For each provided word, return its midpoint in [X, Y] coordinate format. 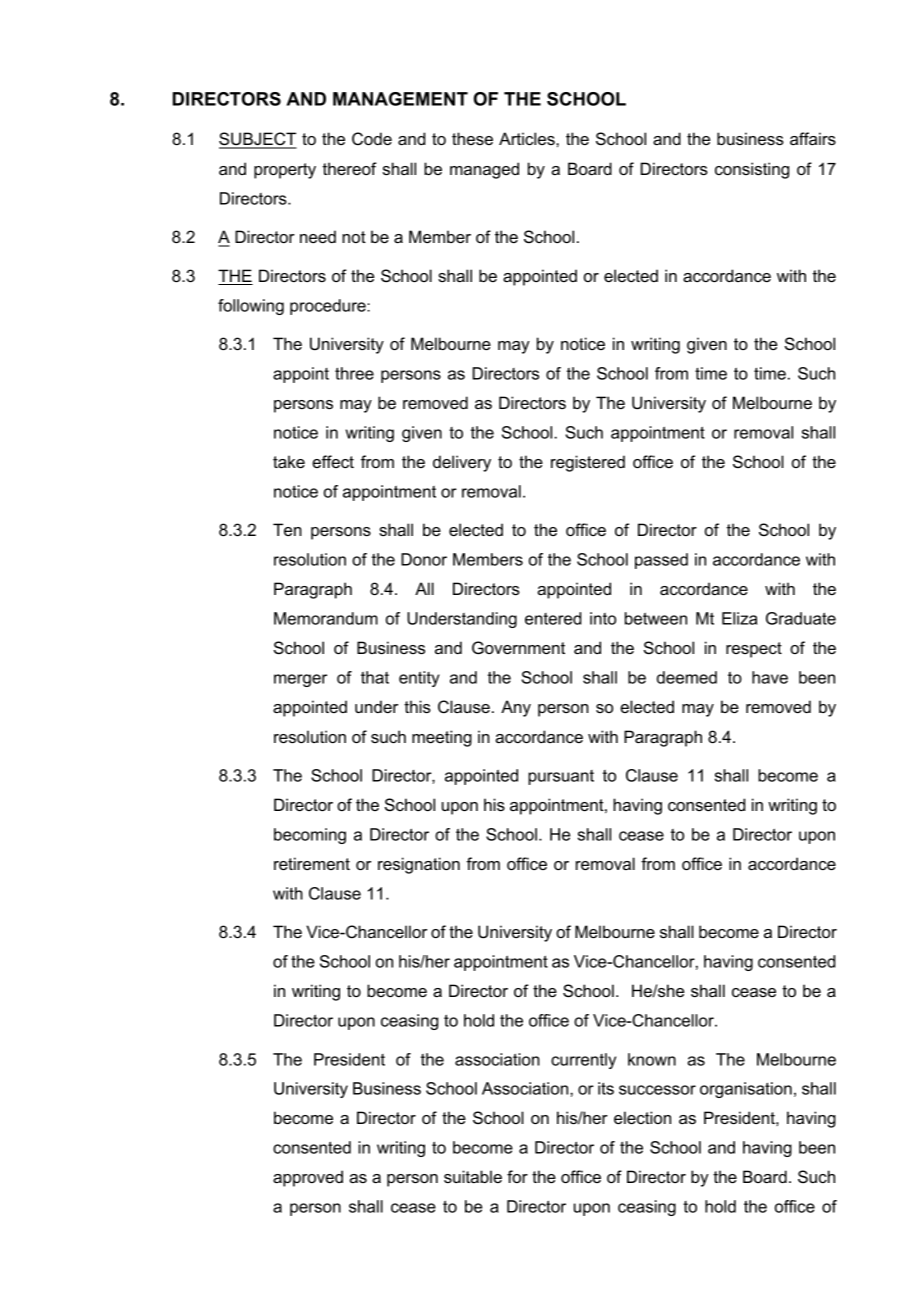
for [517, 1176]
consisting [752, 170]
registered [588, 463]
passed [661, 561]
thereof [350, 168]
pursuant [561, 777]
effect [333, 461]
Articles [528, 138]
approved [308, 1178]
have [770, 677]
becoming [310, 836]
